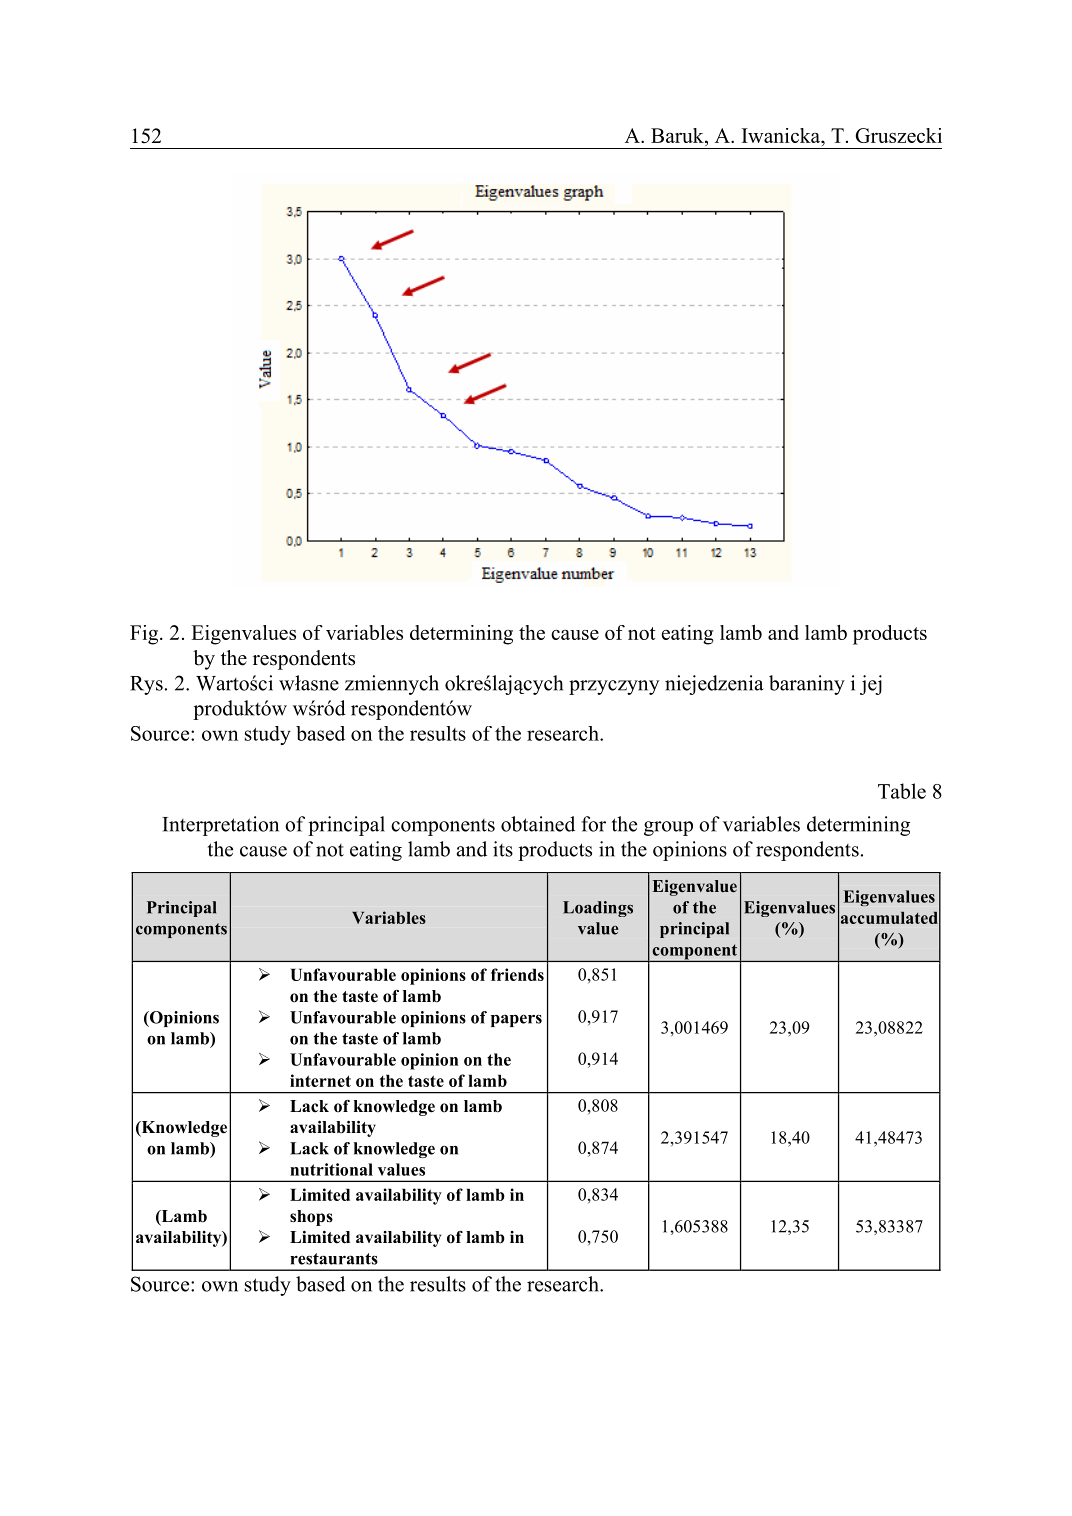 The height and width of the image is (1516, 1072). I want to click on Table, so click(902, 791).
